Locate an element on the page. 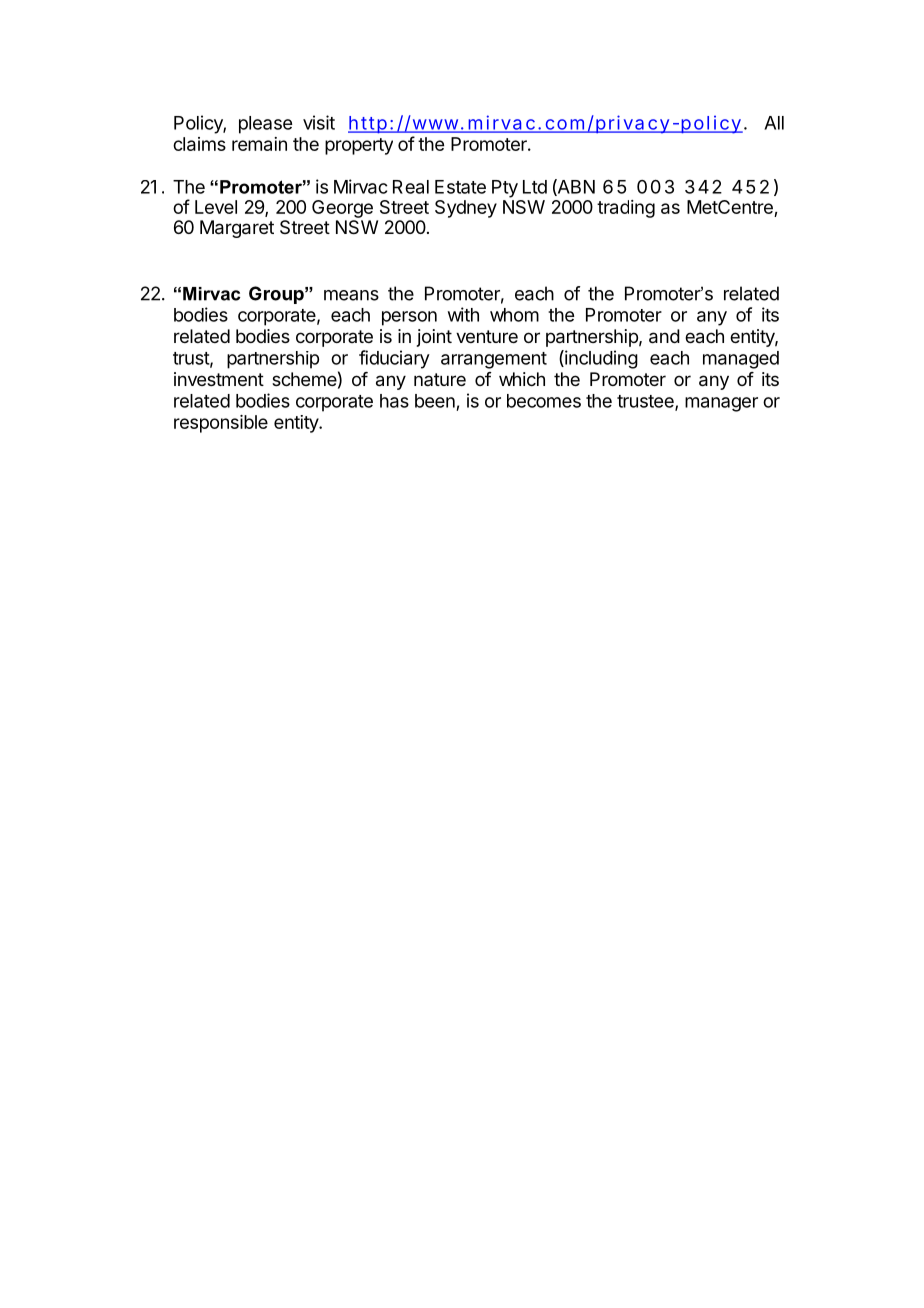 The width and height of the page is (924, 1308). responsible is located at coordinates (221, 424).
